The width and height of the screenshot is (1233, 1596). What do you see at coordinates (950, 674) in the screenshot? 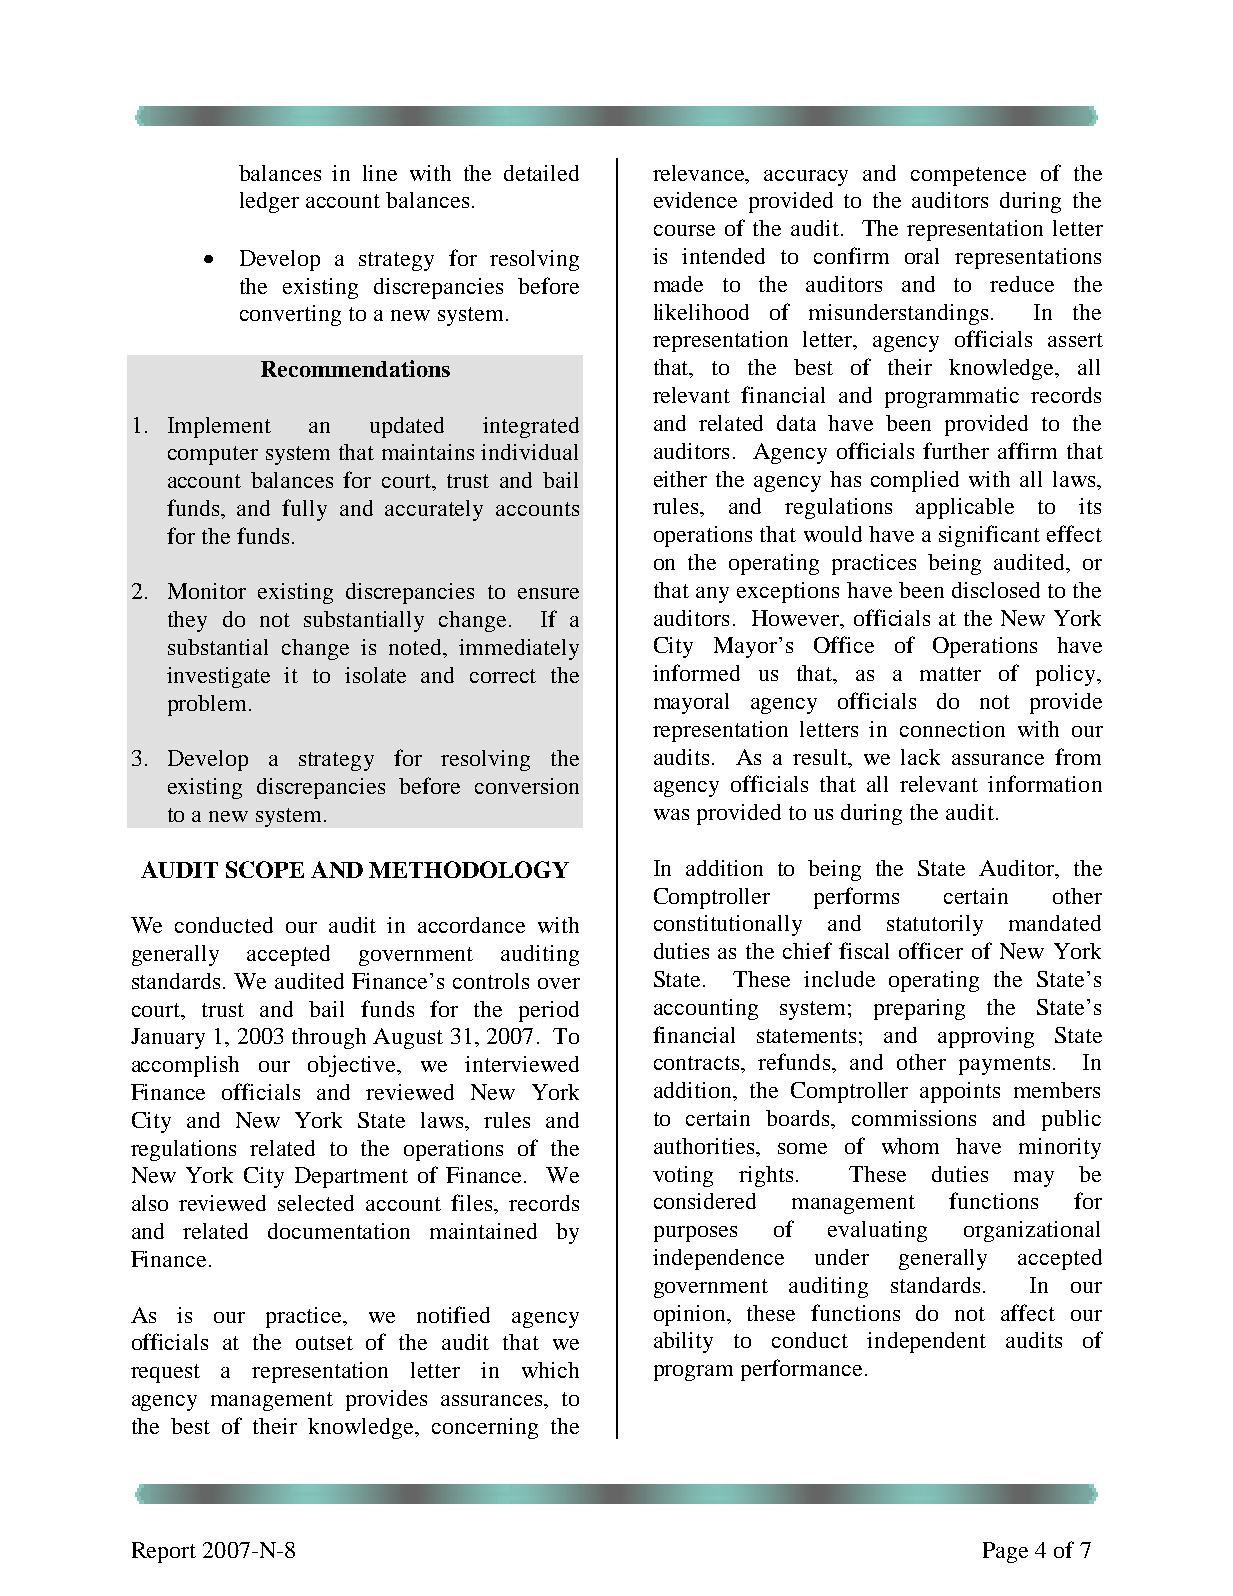
I see `matter` at bounding box center [950, 674].
